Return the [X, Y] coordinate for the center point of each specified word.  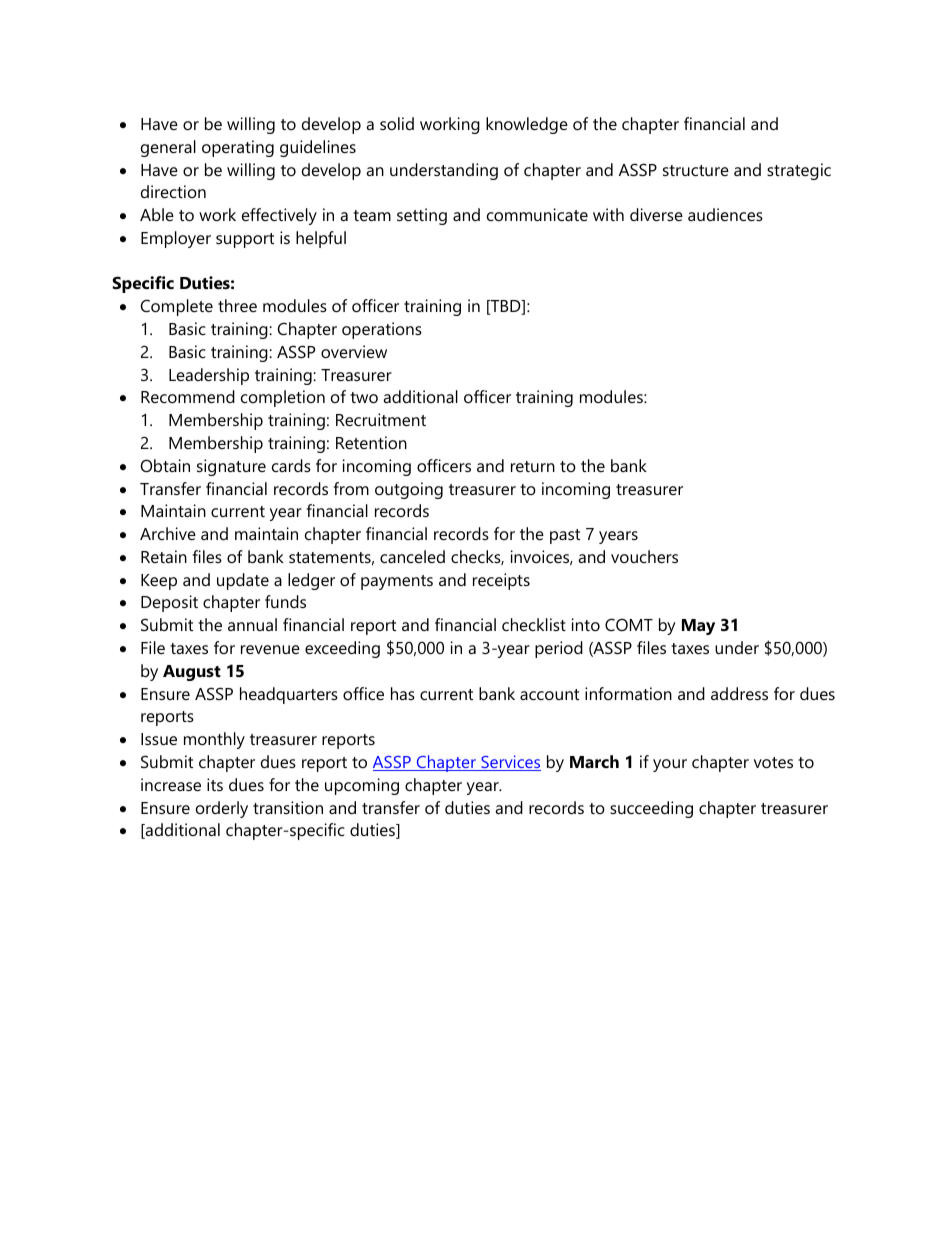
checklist [534, 624]
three [237, 305]
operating [238, 148]
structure [696, 170]
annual [252, 624]
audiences [725, 214]
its [215, 784]
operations [382, 330]
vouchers [644, 556]
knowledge [527, 125]
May [698, 627]
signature [231, 467]
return [533, 466]
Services [510, 763]
